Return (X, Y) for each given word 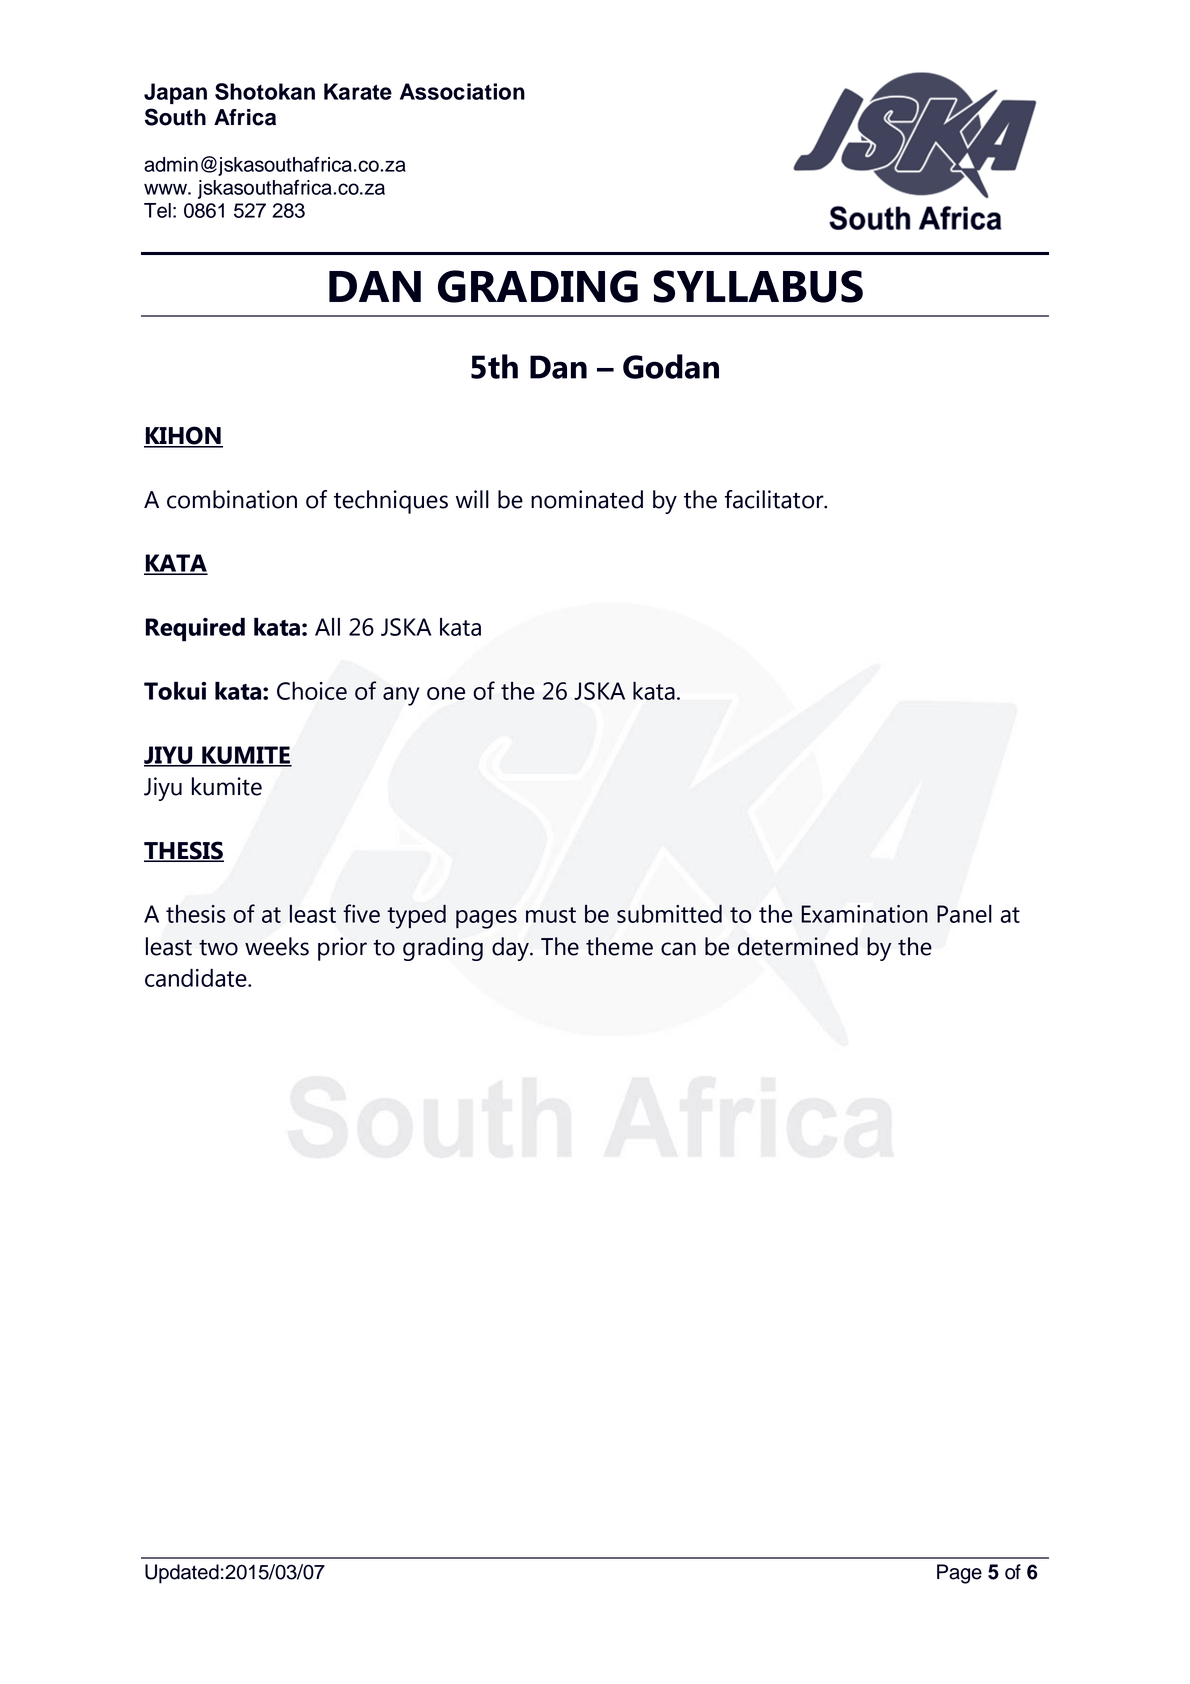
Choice (312, 690)
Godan (671, 366)
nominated (587, 499)
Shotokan (265, 91)
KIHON (183, 436)
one (446, 693)
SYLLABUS (758, 286)
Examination (864, 914)
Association (462, 91)
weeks (277, 946)
